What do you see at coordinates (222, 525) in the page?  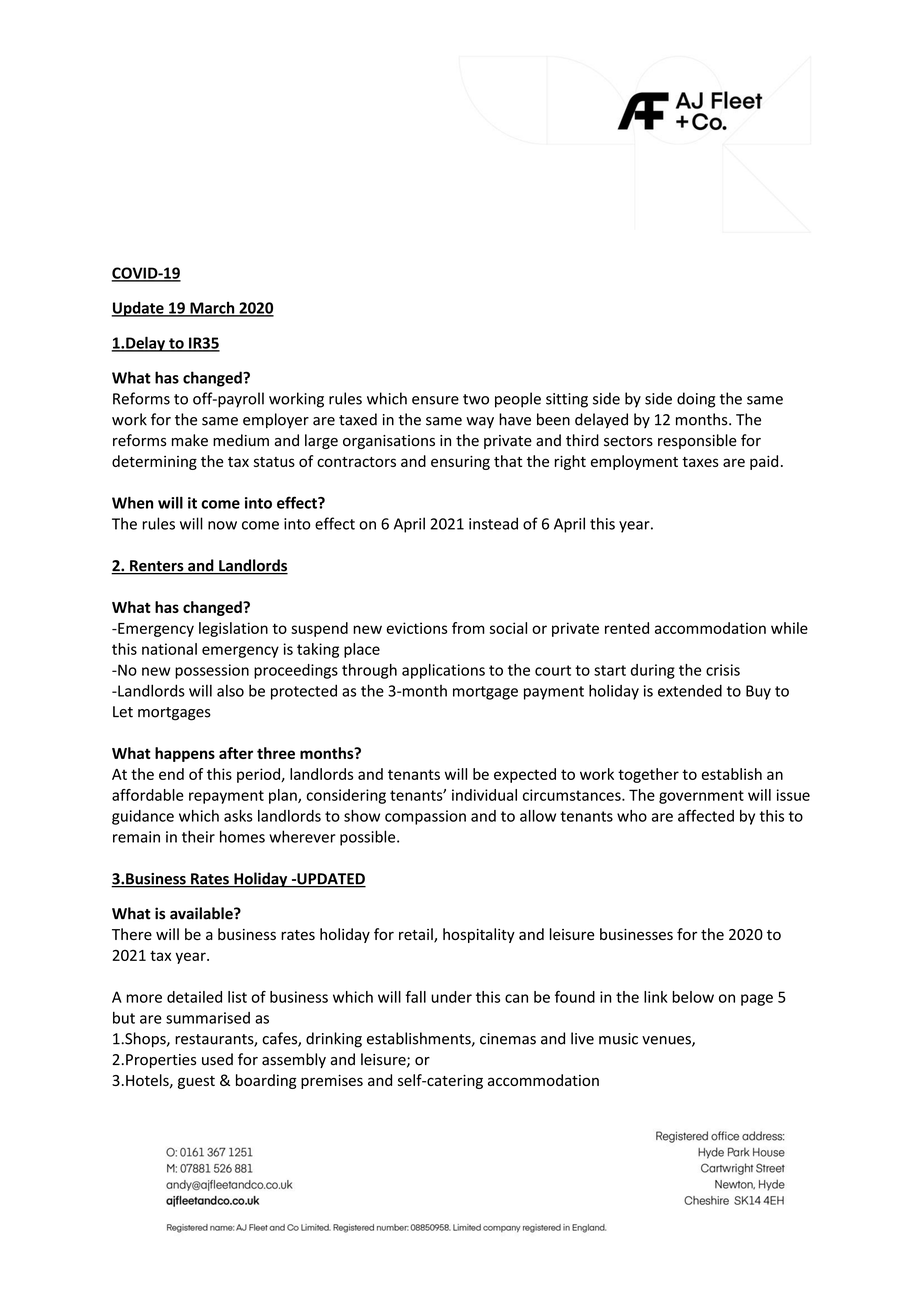 I see `now` at bounding box center [222, 525].
